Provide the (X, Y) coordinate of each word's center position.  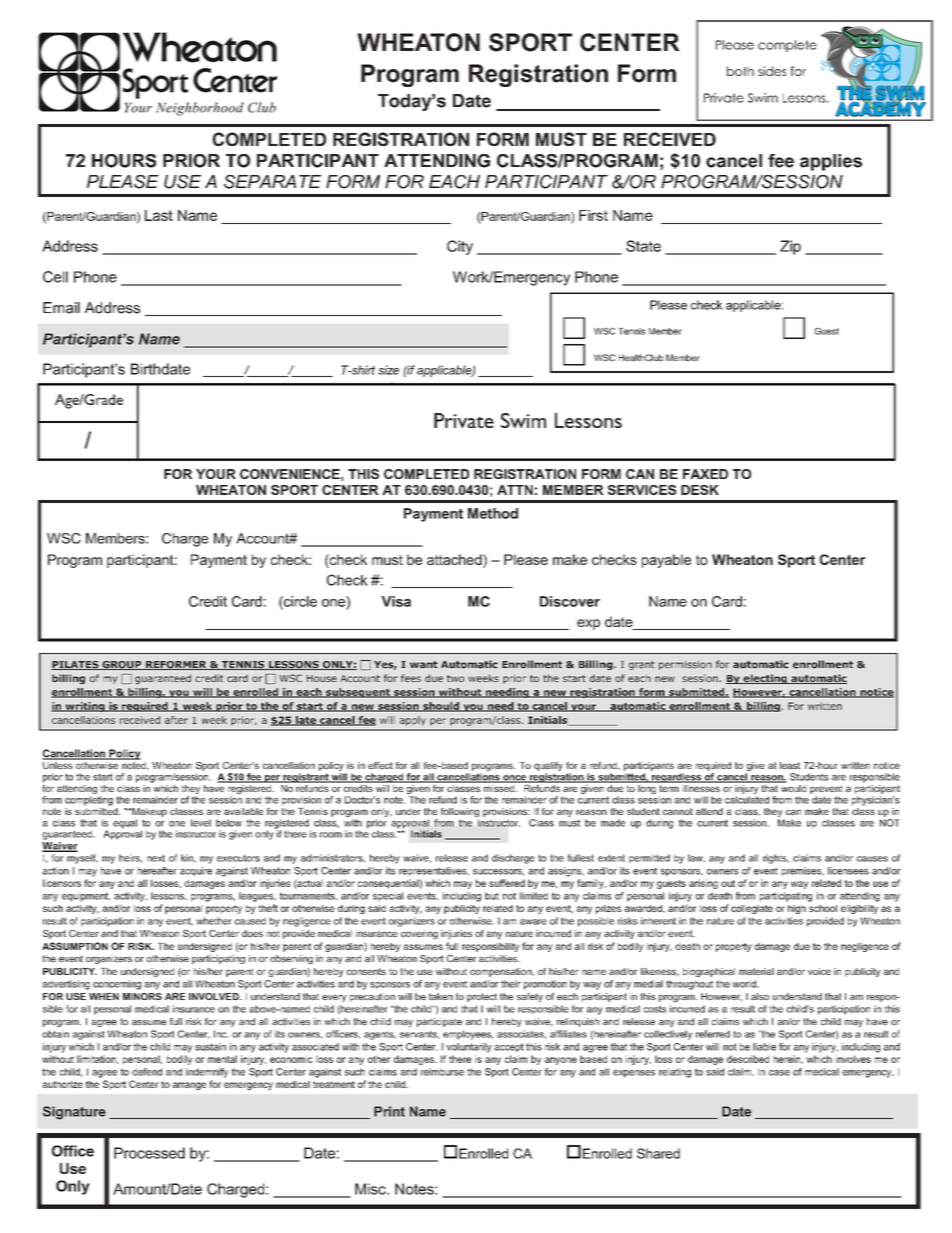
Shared (658, 1153)
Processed (149, 1153)
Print (389, 1111)
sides (772, 71)
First (593, 215)
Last (159, 215)
